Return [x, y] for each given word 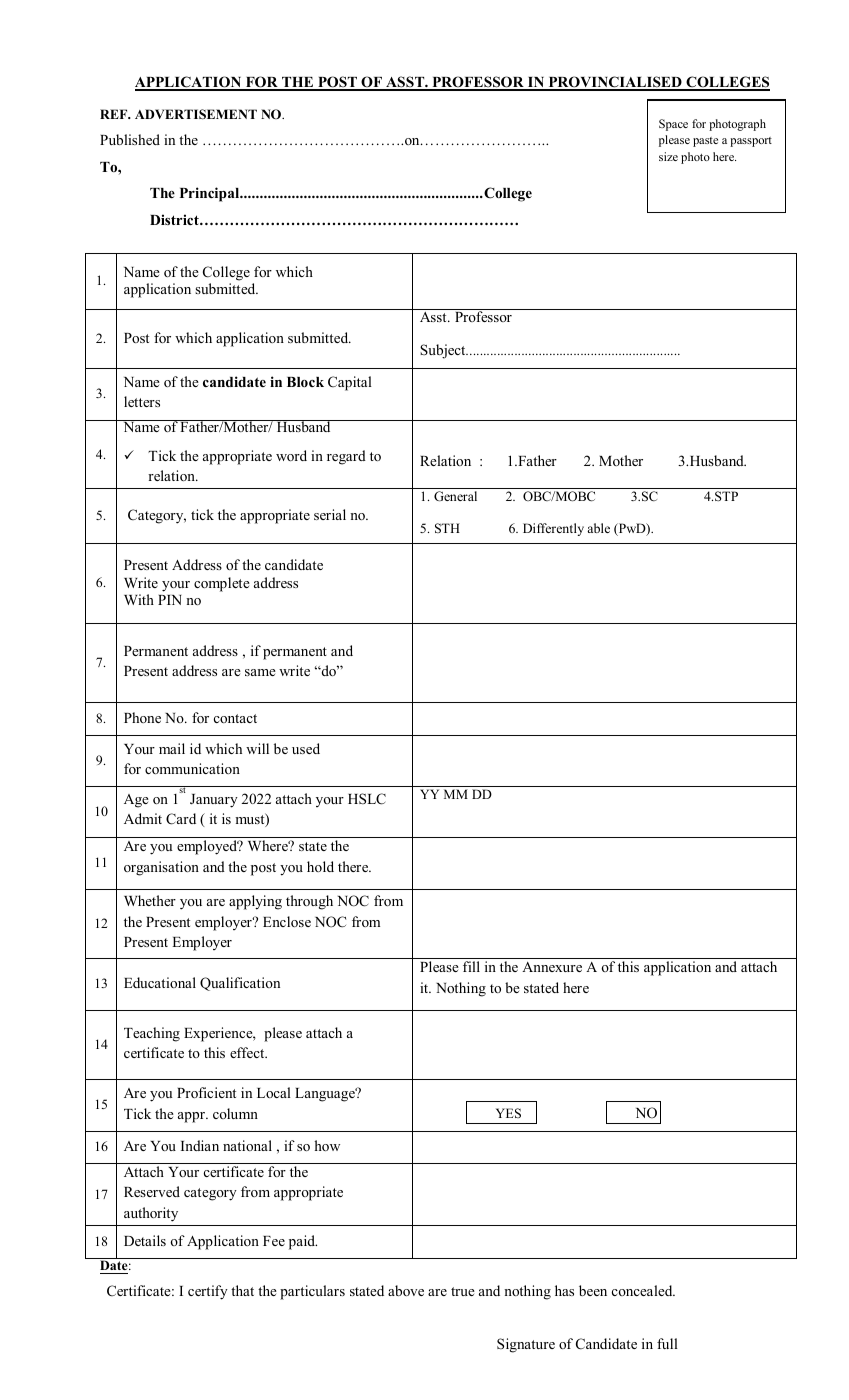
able [598, 528]
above [406, 1290]
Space [673, 125]
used [306, 748]
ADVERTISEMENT [196, 114]
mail [172, 748]
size [668, 156]
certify [208, 1292]
